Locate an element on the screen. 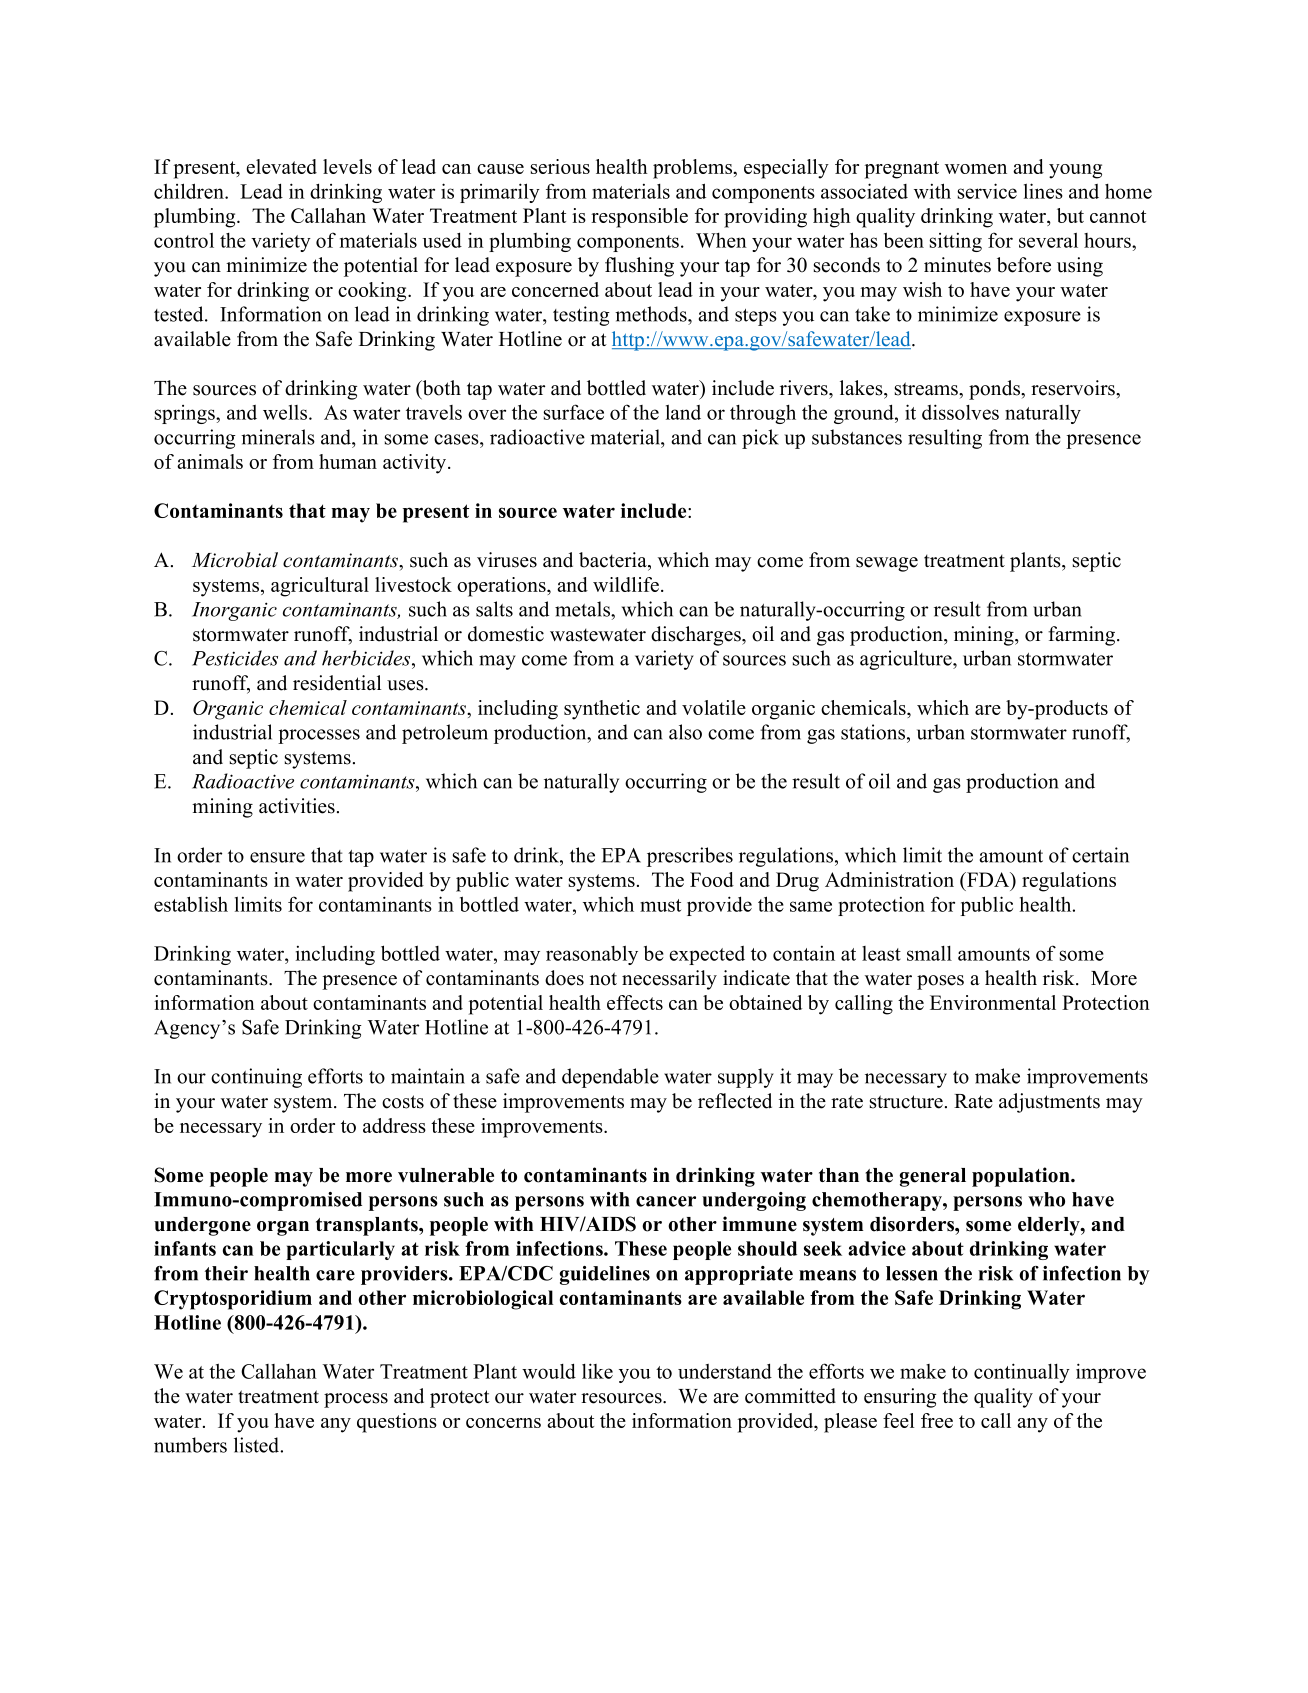 Image resolution: width=1308 pixels, height=1693 pixels. effects is located at coordinates (635, 1002).
